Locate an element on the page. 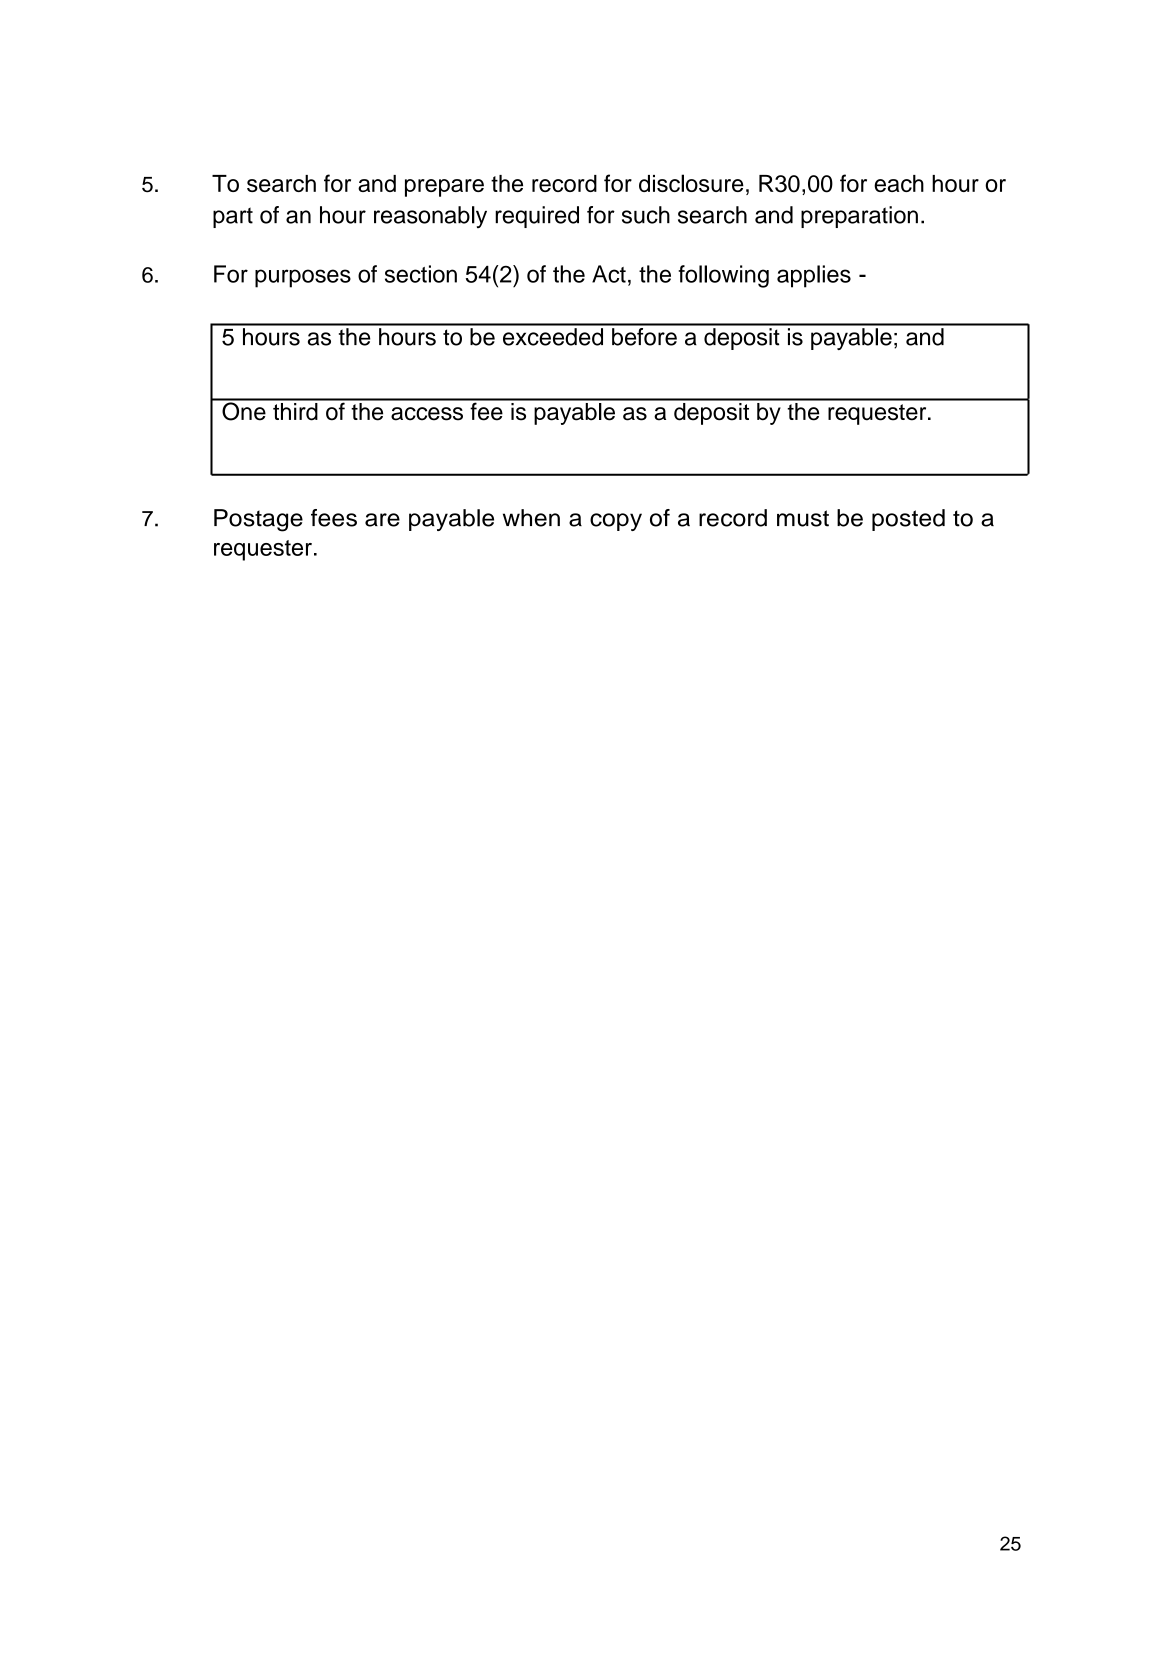 This page has height=1653, width=1169. required is located at coordinates (537, 217).
